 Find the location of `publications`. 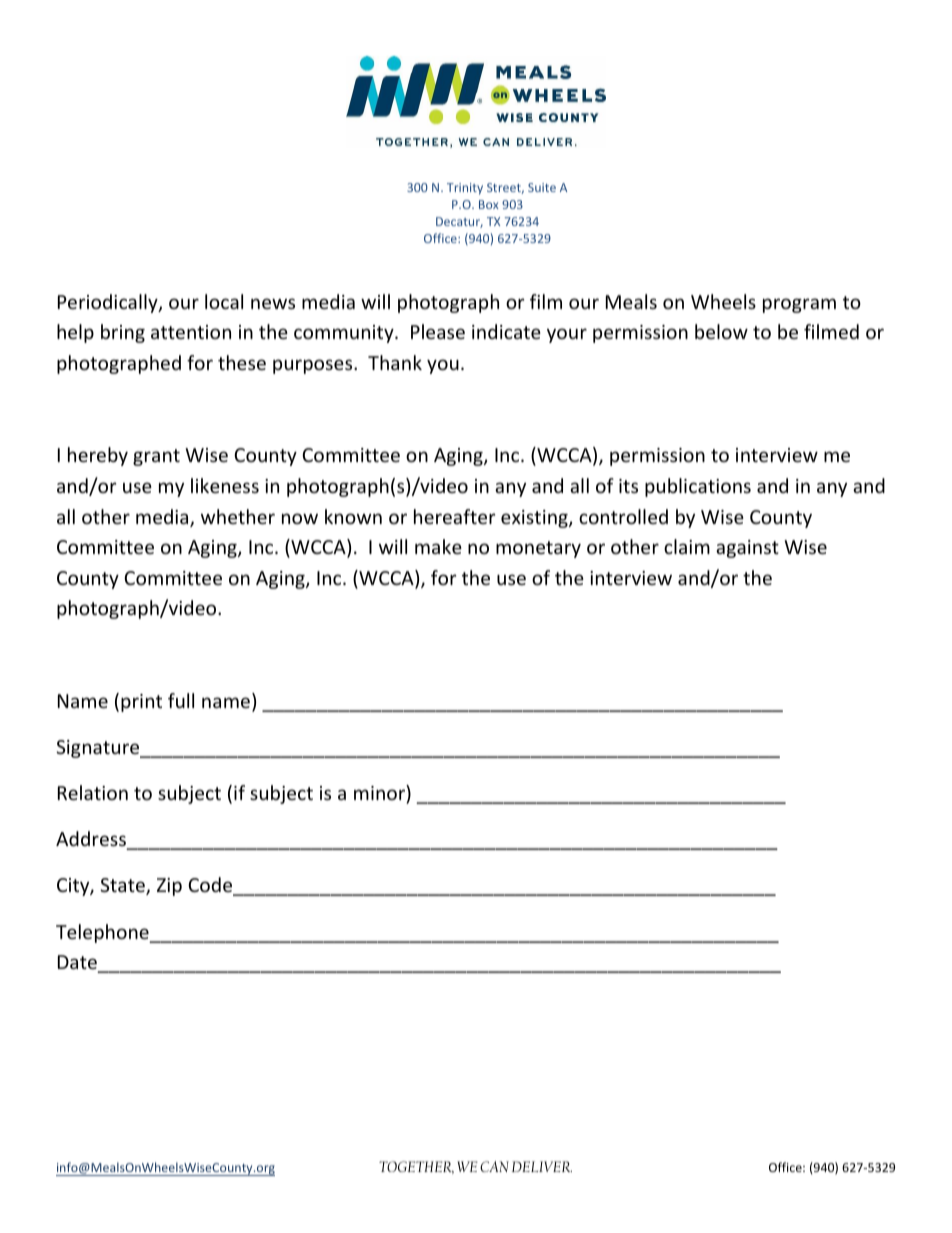

publications is located at coordinates (698, 487).
